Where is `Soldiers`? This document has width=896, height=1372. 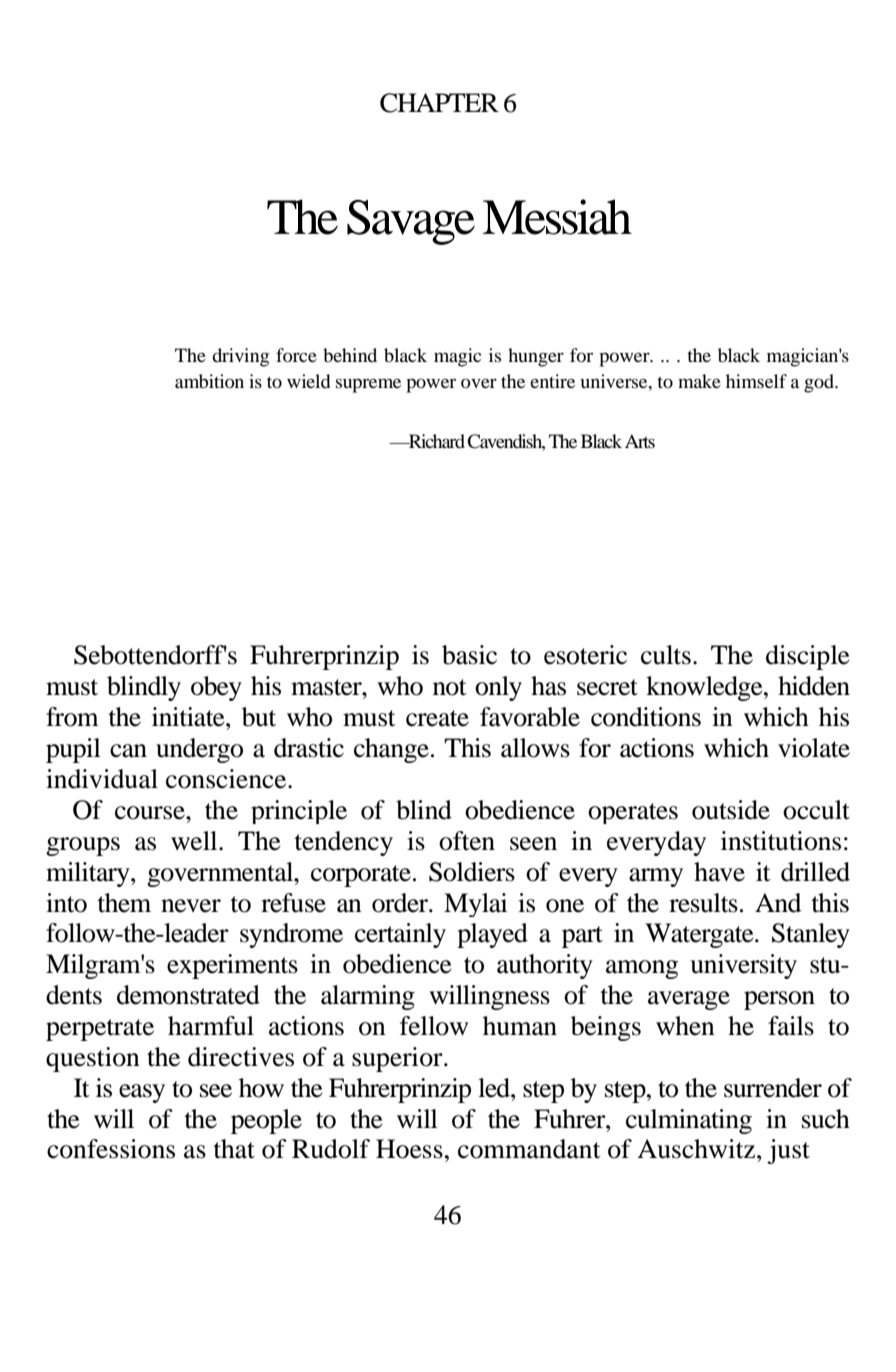
Soldiers is located at coordinates (472, 872).
